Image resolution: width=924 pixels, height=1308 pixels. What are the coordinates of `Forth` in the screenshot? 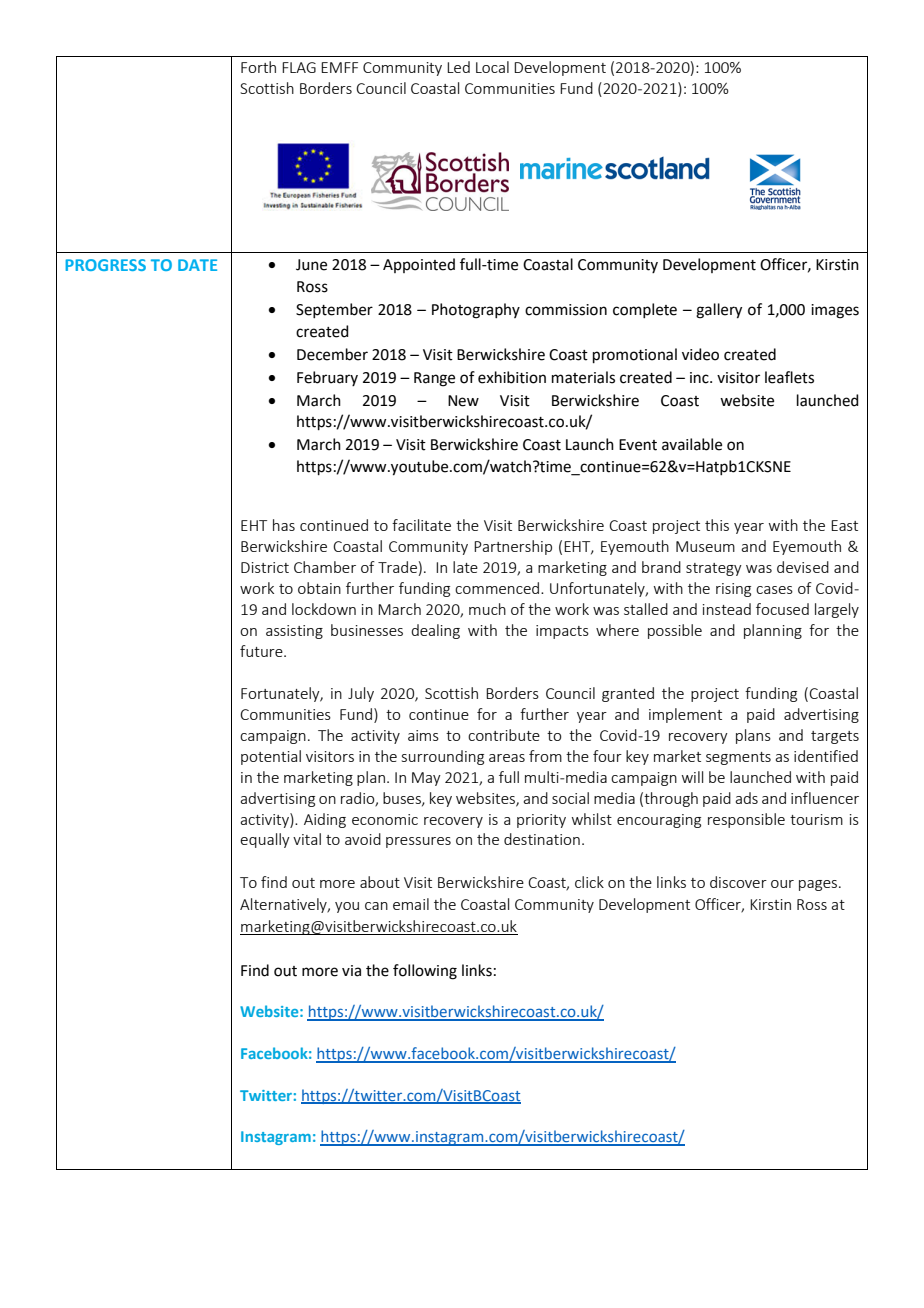 It's located at (258, 67).
